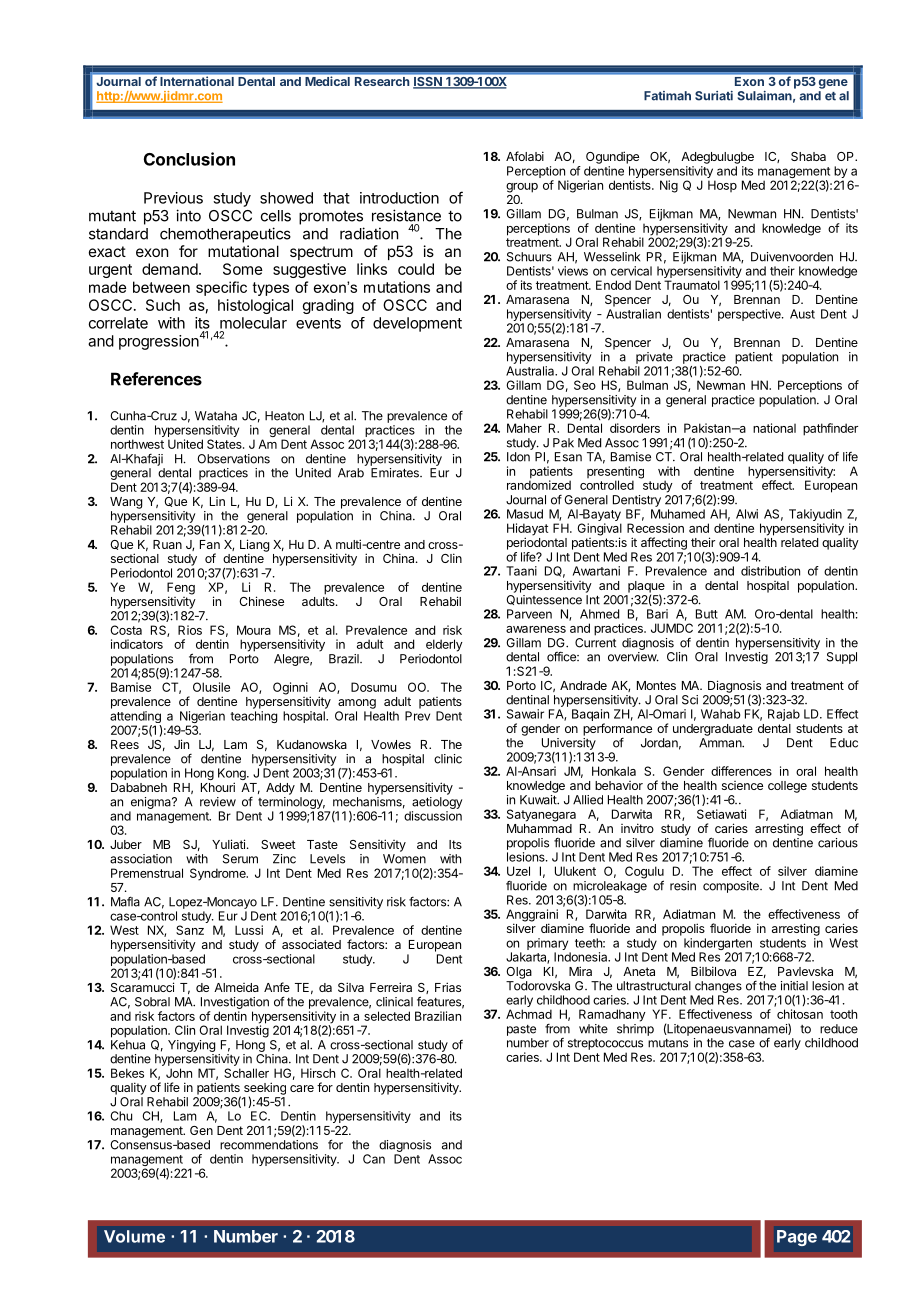  What do you see at coordinates (797, 1238) in the screenshot?
I see `Page` at bounding box center [797, 1238].
